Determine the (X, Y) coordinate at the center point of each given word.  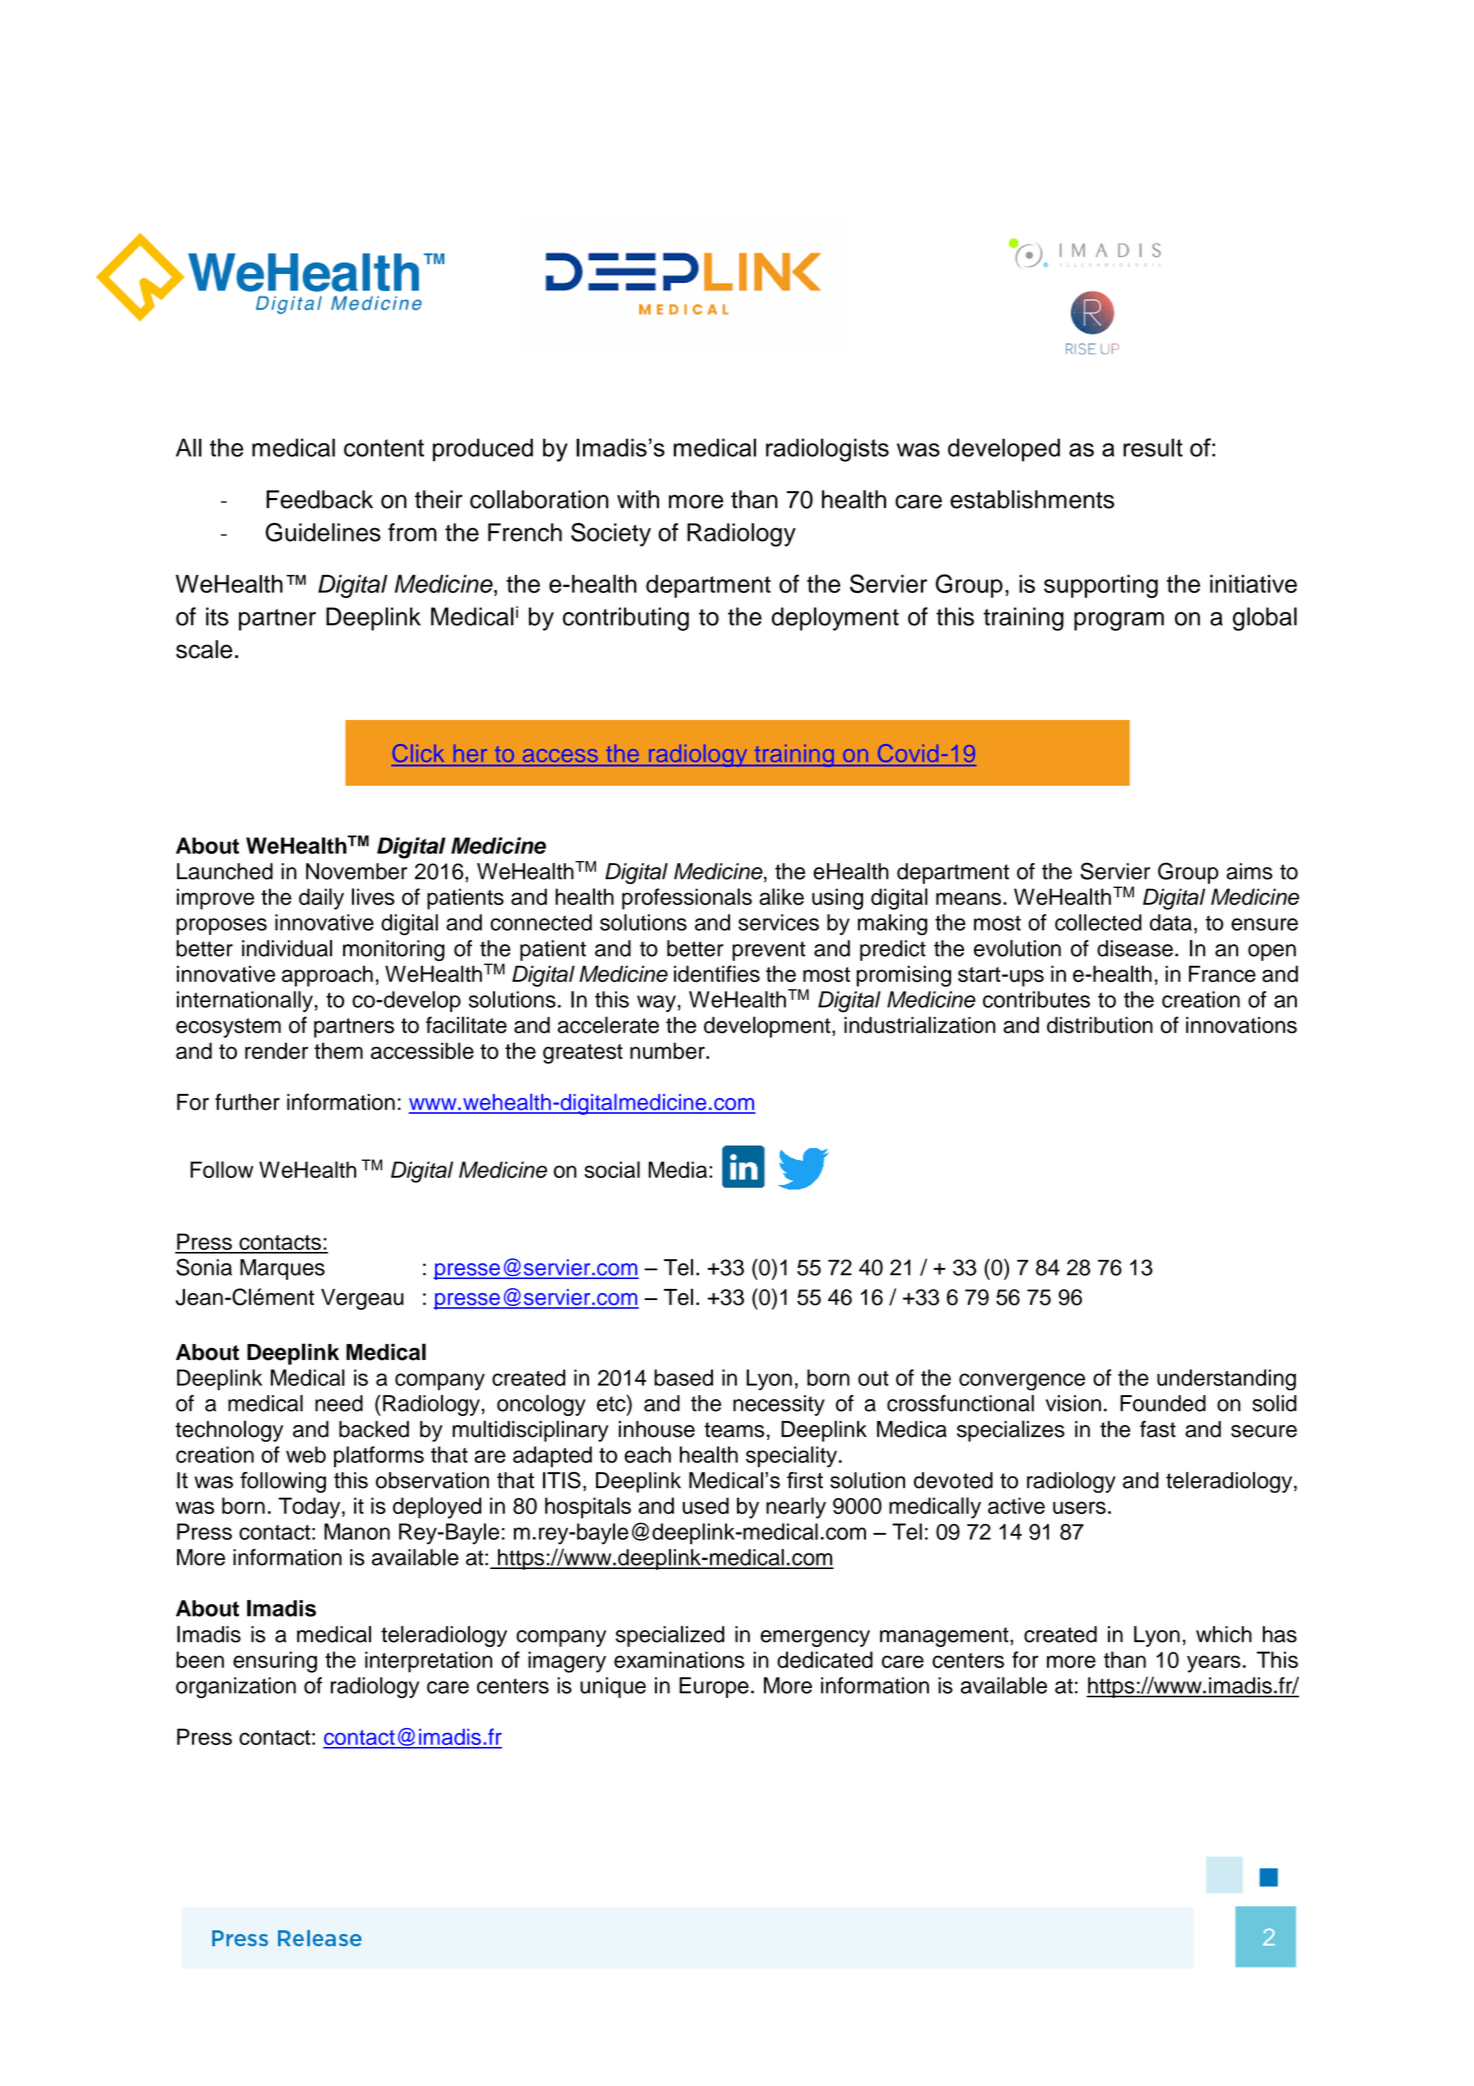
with (638, 499)
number (668, 1050)
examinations (679, 1659)
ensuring (275, 1662)
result (1153, 447)
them (338, 1050)
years (1214, 1664)
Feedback (319, 499)
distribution (1100, 1025)
